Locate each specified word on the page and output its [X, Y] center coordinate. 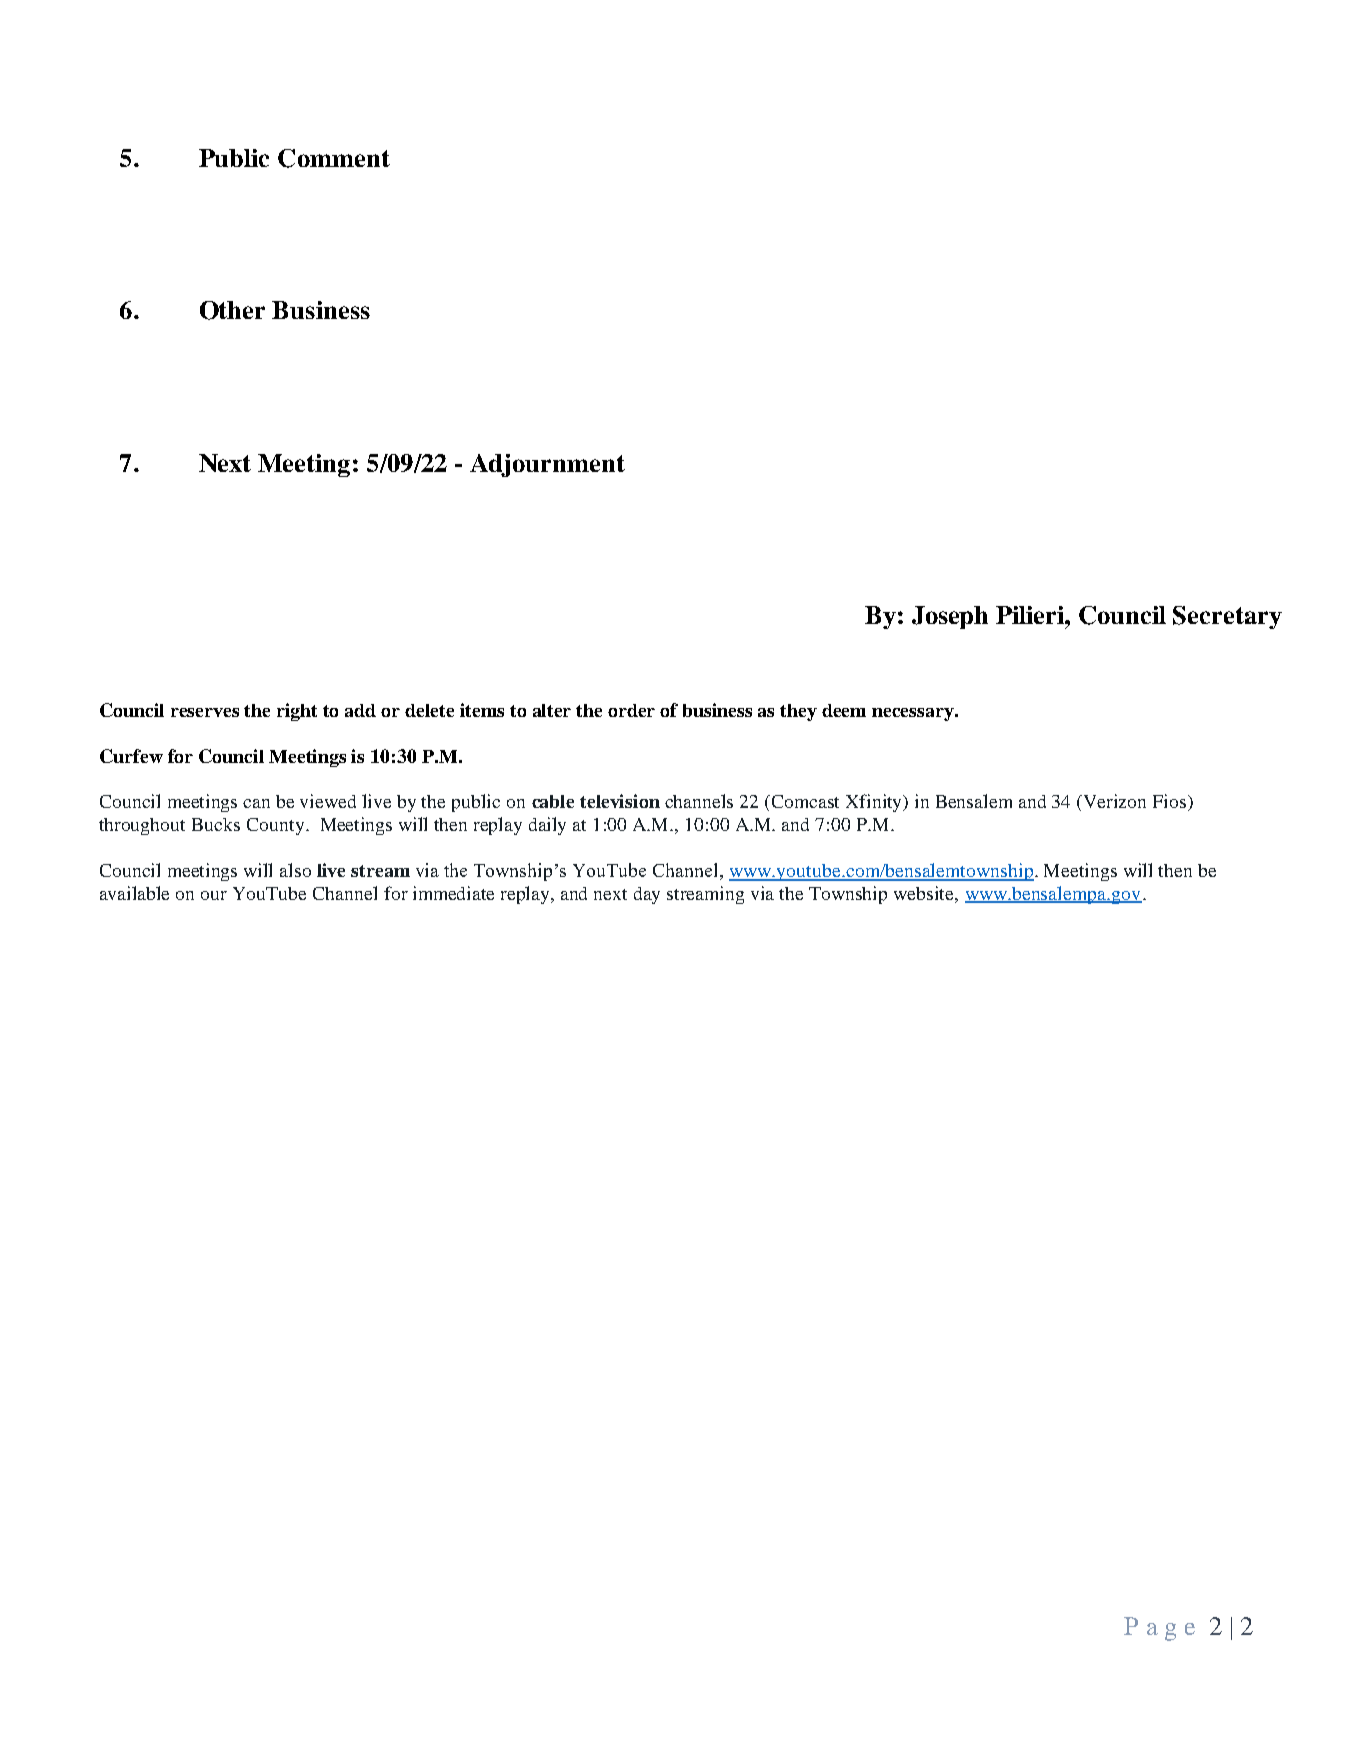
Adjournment [547, 465]
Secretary [1227, 617]
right [297, 712]
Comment [334, 158]
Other [232, 310]
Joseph [950, 617]
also [295, 870]
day [647, 895]
